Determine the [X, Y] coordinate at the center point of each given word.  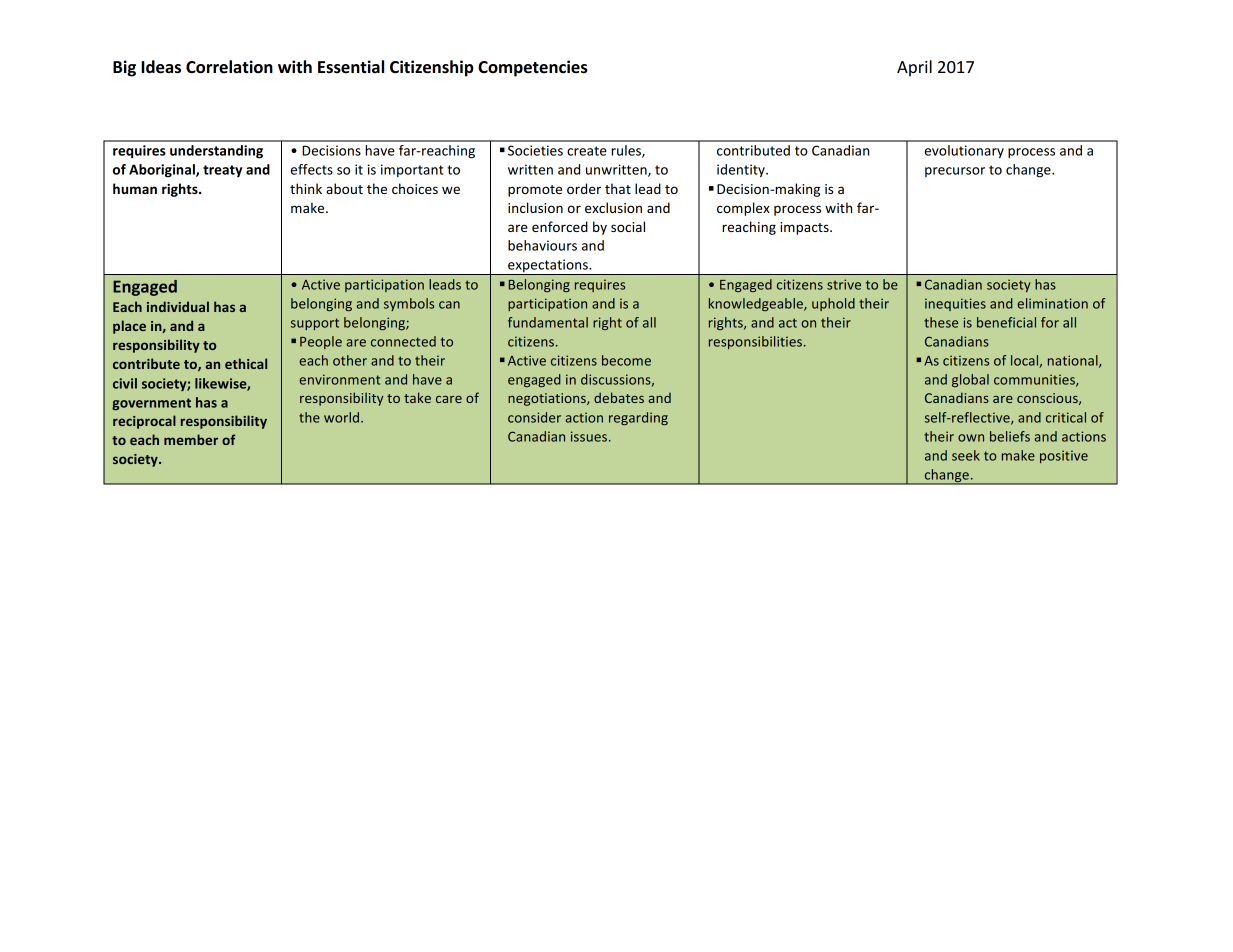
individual [178, 306]
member [191, 439]
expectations [548, 267]
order [584, 188]
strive [844, 284]
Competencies [533, 68]
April [914, 68]
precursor [955, 172]
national [1074, 361]
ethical [246, 363]
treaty [222, 171]
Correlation [229, 67]
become [626, 360]
